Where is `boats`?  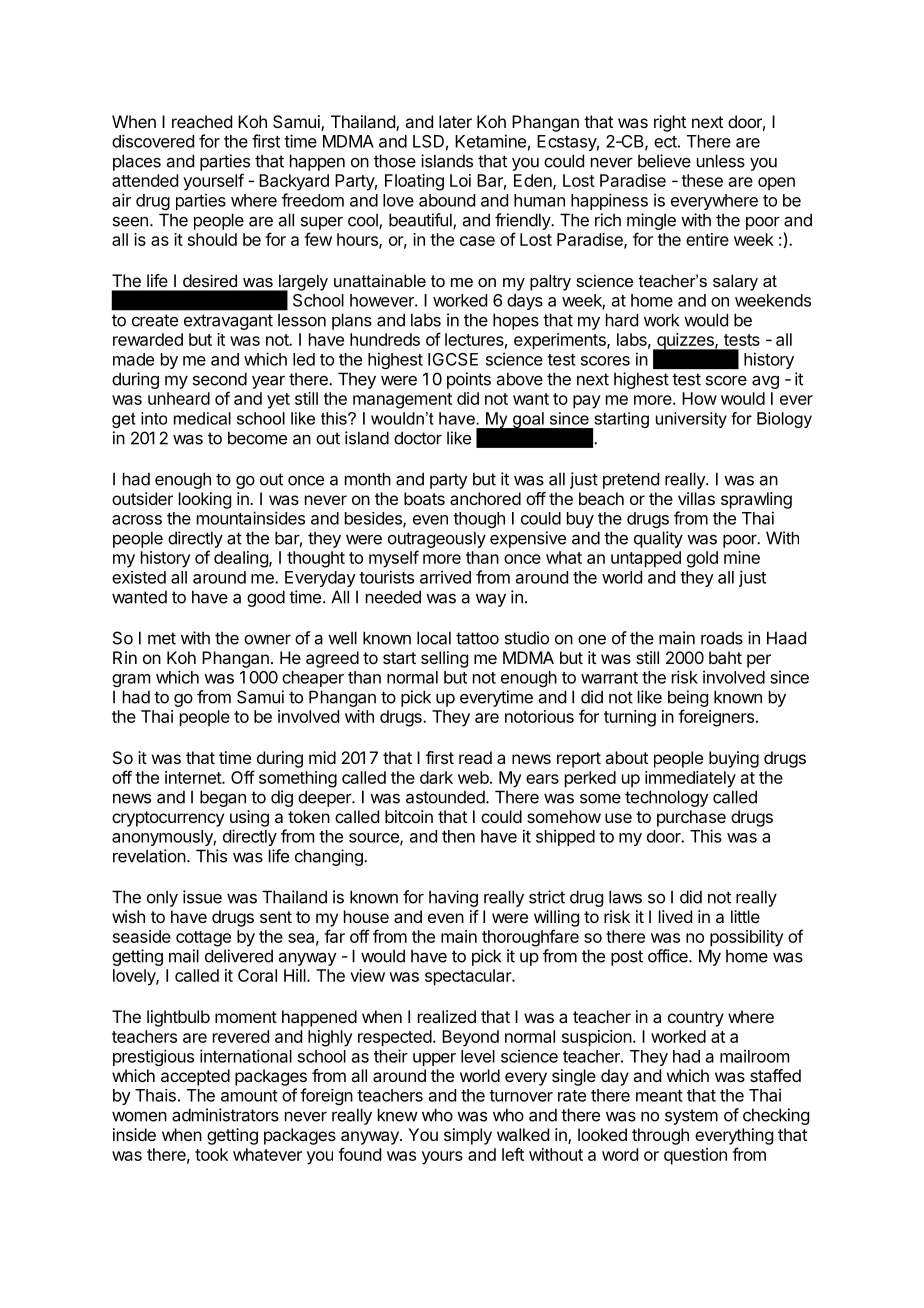 boats is located at coordinates (424, 498).
